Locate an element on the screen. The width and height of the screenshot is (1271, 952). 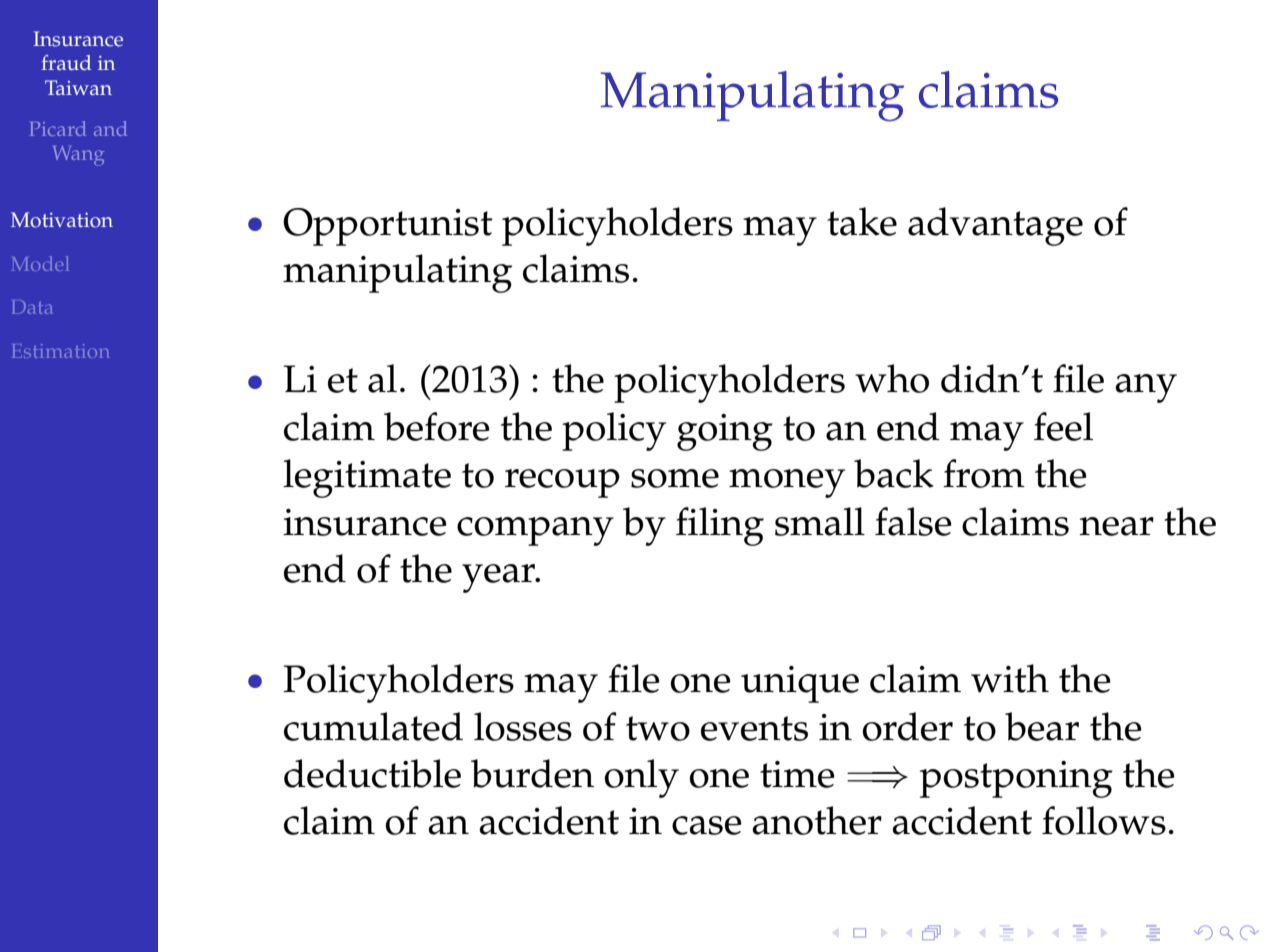
deductible is located at coordinates (372, 773).
